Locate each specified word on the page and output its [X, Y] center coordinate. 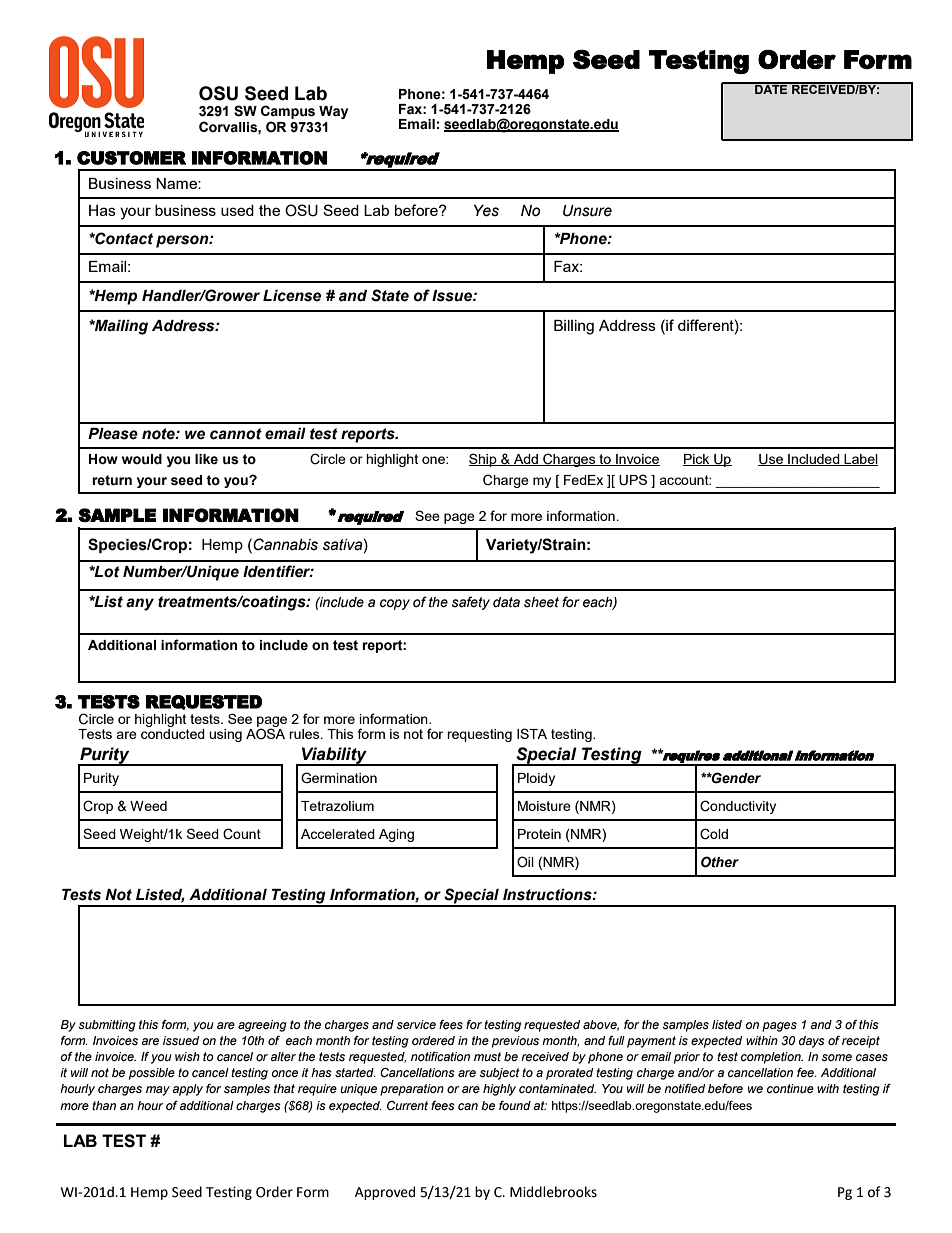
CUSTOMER [131, 158]
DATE [771, 88]
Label [860, 460]
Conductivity [738, 807]
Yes [486, 211]
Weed [148, 806]
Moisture [544, 806]
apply [187, 1090]
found [515, 1105]
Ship [484, 460]
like [206, 459]
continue [790, 1088]
